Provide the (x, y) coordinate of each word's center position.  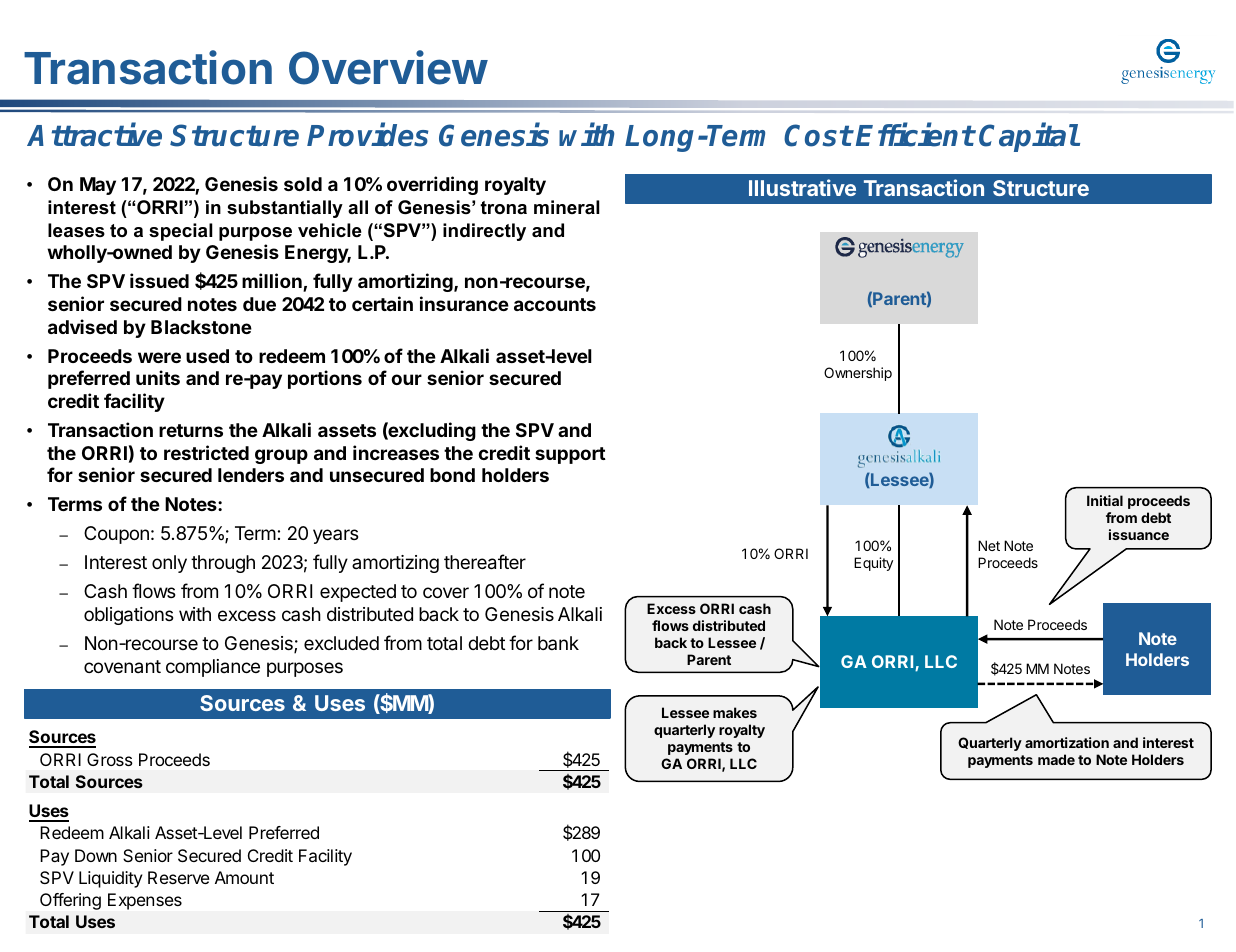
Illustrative (802, 187)
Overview (388, 67)
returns (191, 430)
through (223, 564)
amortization (1067, 742)
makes (735, 712)
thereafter (485, 562)
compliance (213, 668)
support (570, 455)
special (181, 232)
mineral (567, 207)
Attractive (94, 135)
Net (989, 545)
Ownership (858, 374)
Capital (1029, 137)
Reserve (179, 877)
